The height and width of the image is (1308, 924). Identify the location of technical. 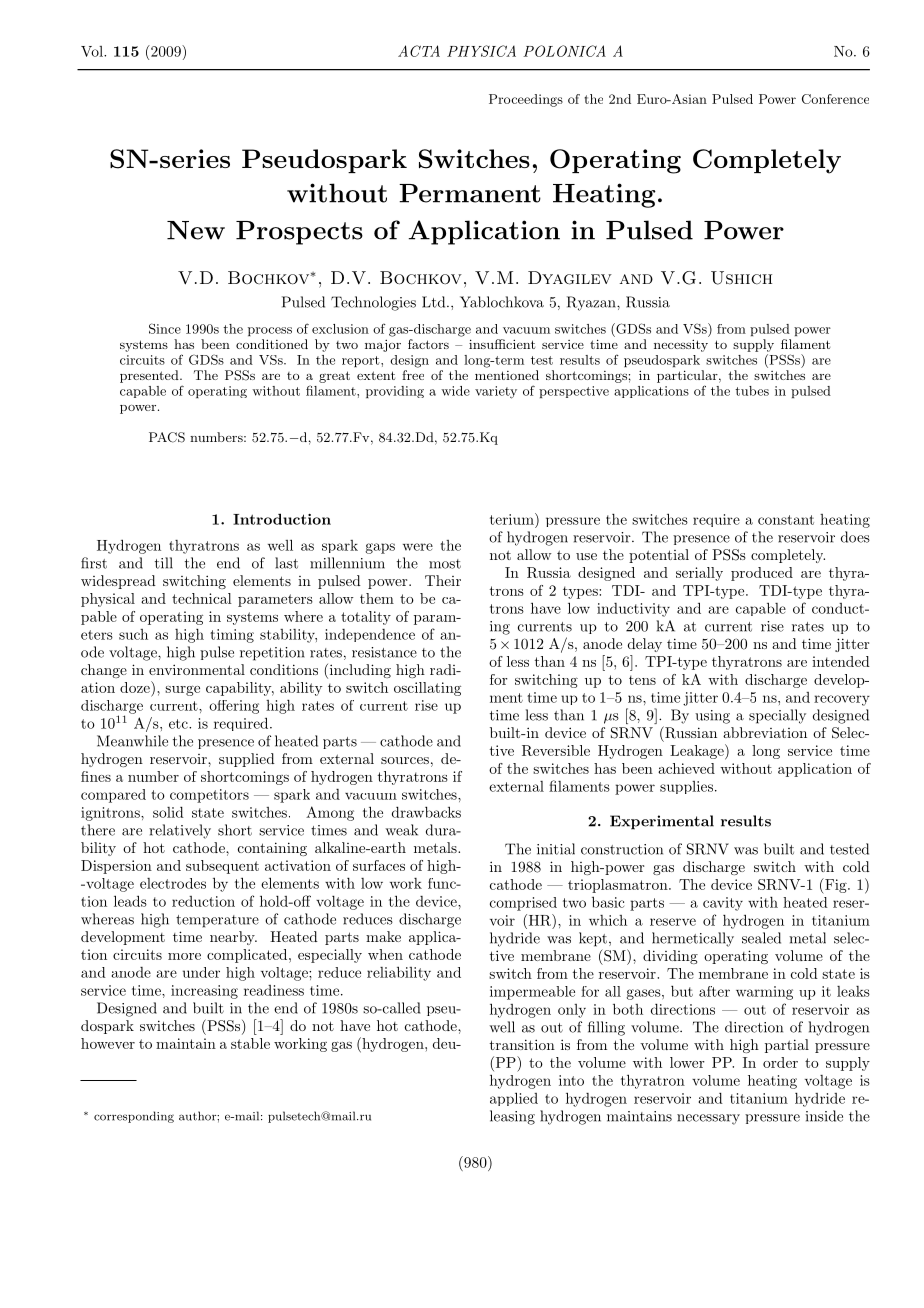
(202, 598).
